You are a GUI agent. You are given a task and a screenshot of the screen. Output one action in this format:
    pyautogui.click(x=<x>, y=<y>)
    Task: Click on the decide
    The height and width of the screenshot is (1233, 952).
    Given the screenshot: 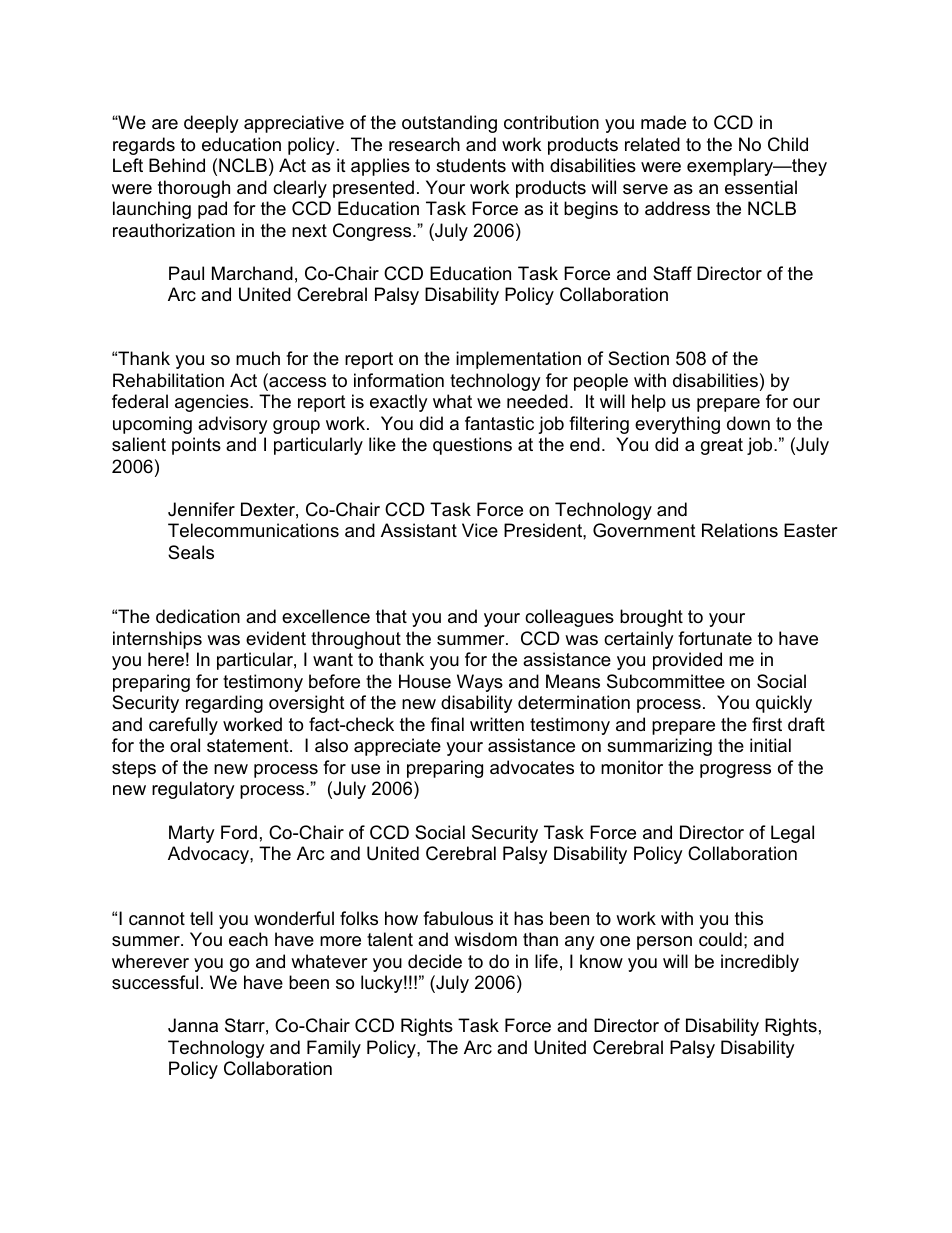 What is the action you would take?
    pyautogui.click(x=435, y=961)
